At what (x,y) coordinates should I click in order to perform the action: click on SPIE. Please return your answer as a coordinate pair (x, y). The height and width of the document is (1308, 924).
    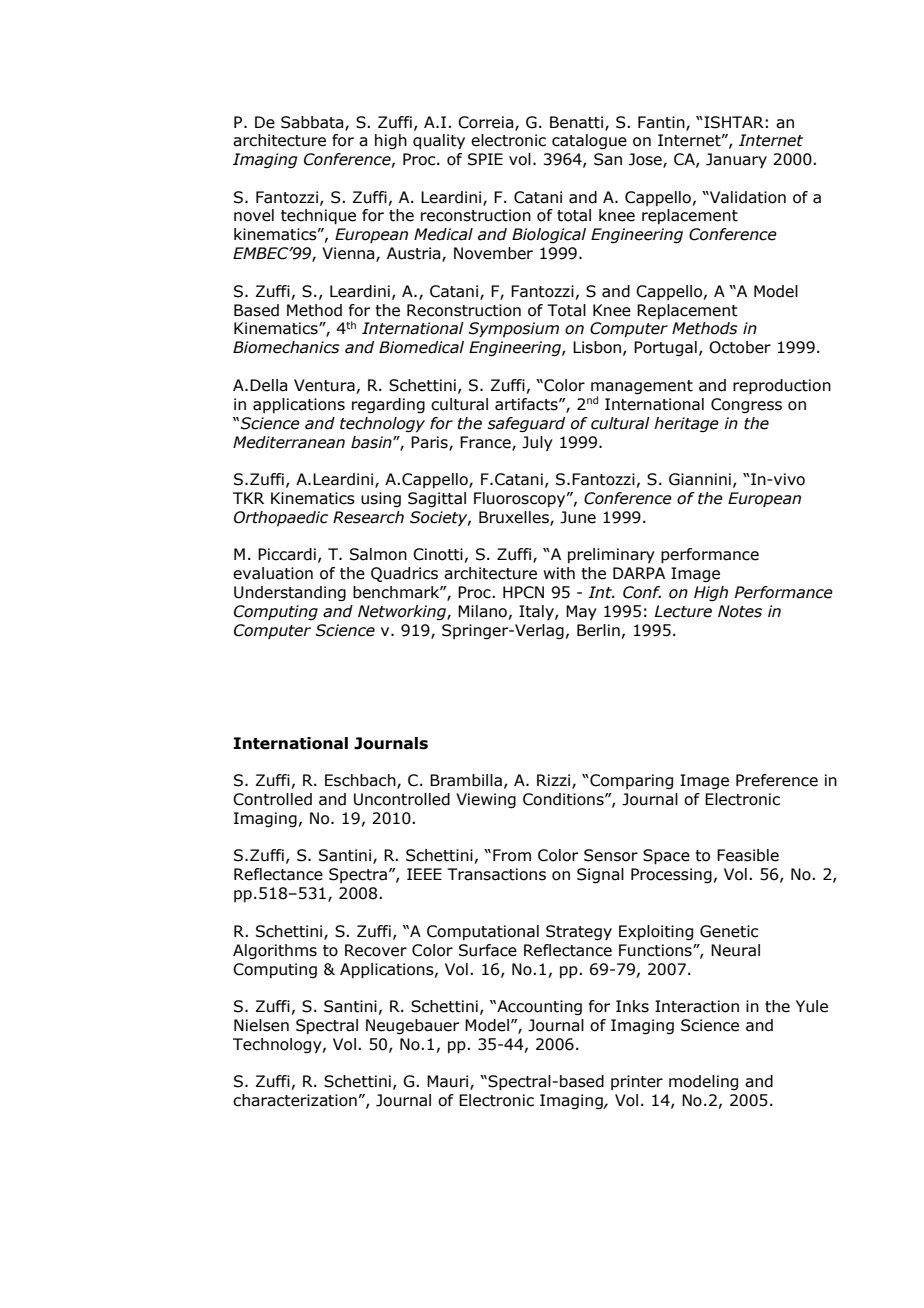
    Looking at the image, I should click on (485, 159).
